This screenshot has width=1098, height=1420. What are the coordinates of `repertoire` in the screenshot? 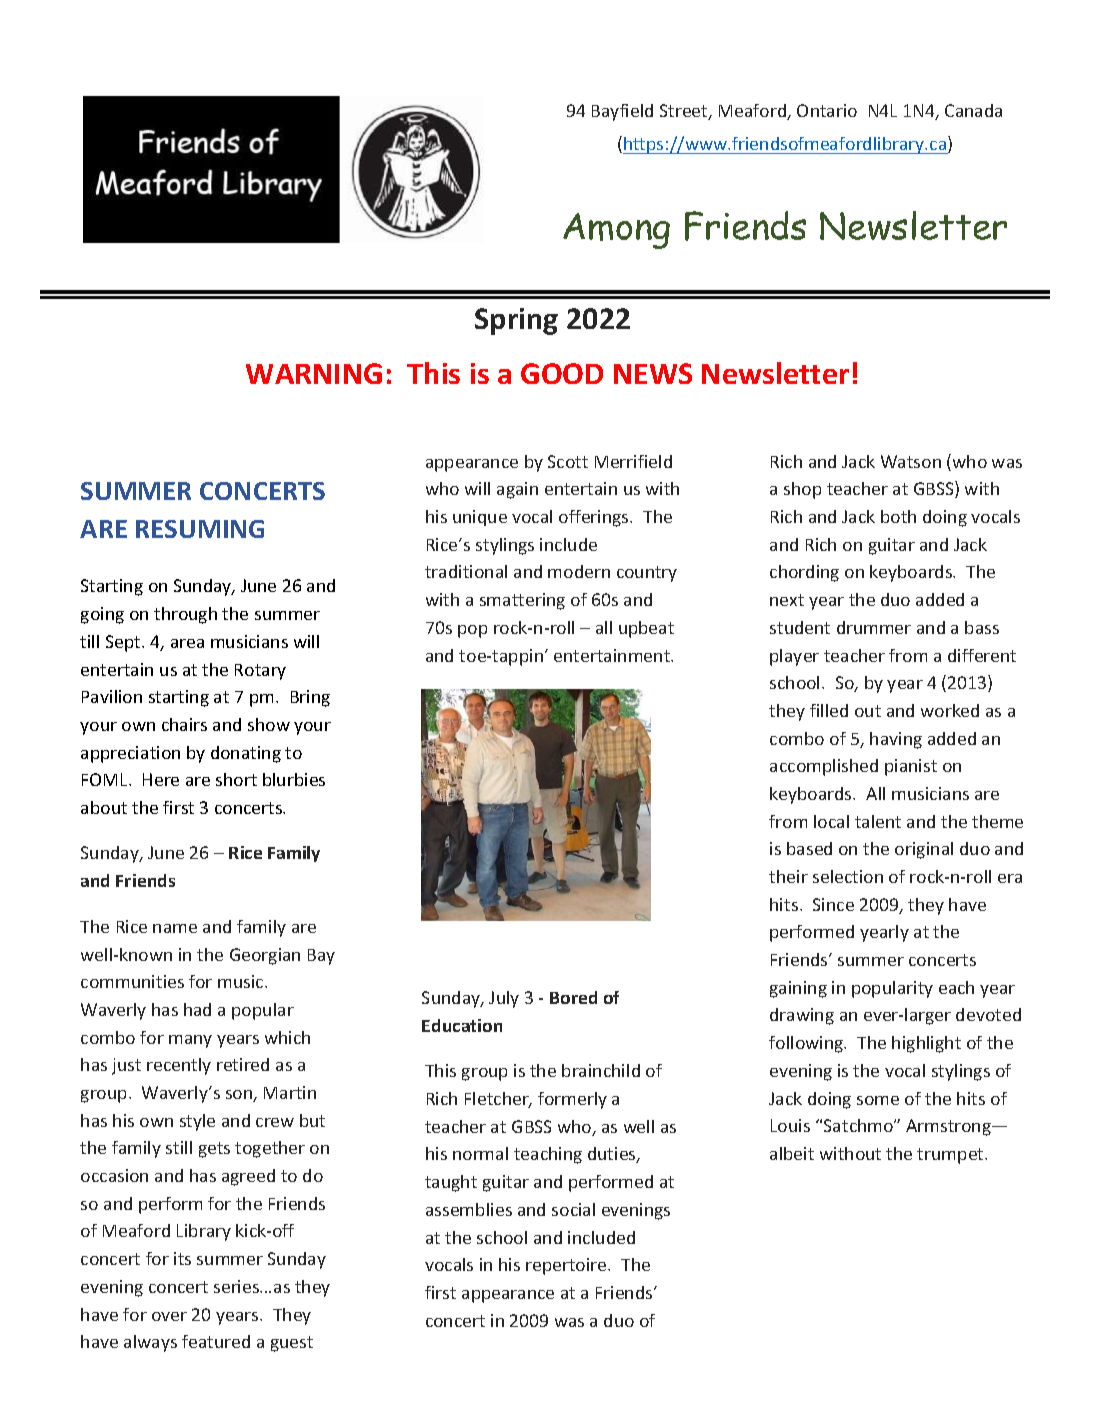 It's located at (567, 1266).
